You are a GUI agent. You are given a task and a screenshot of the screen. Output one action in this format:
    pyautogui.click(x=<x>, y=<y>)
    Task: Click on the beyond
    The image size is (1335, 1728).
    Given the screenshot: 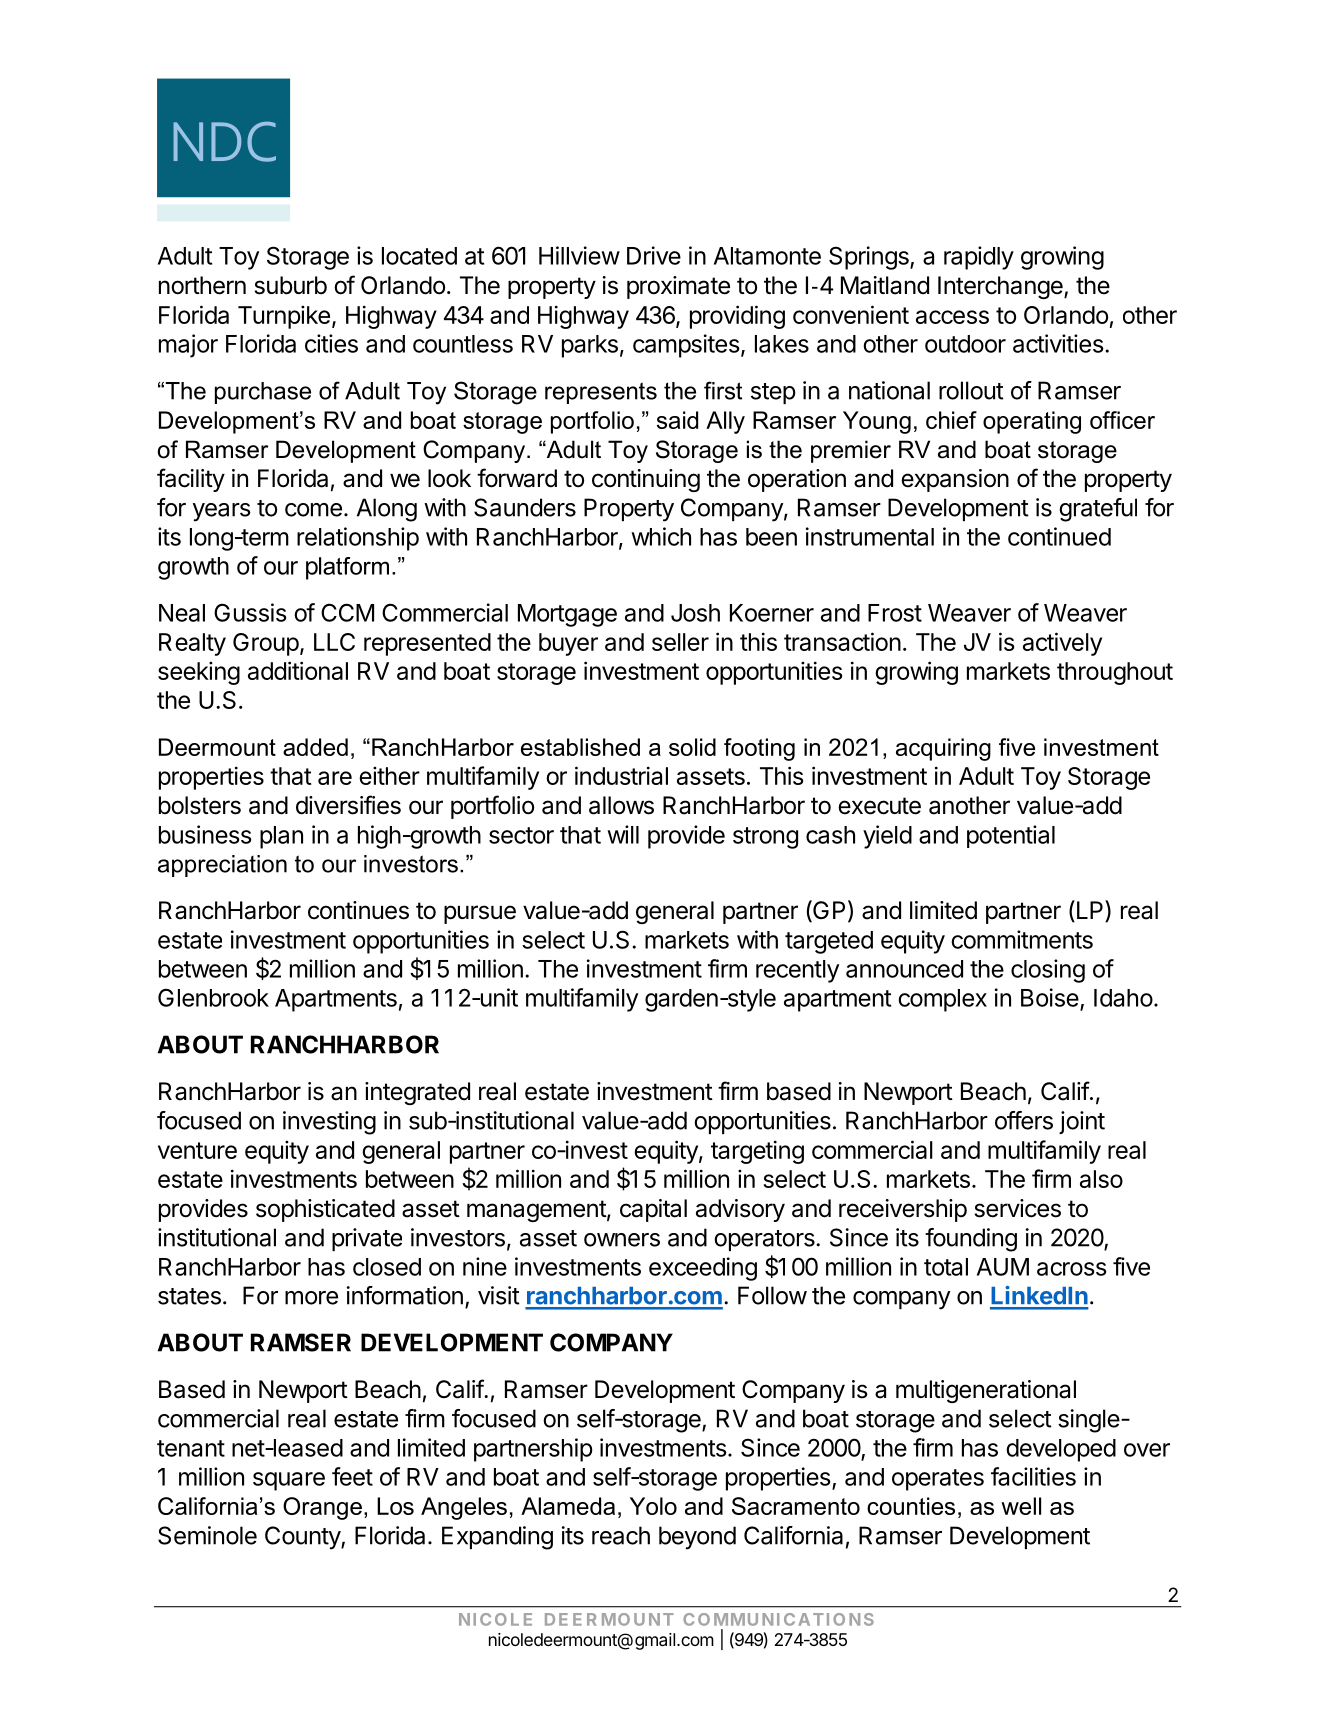 What is the action you would take?
    pyautogui.click(x=697, y=1538)
